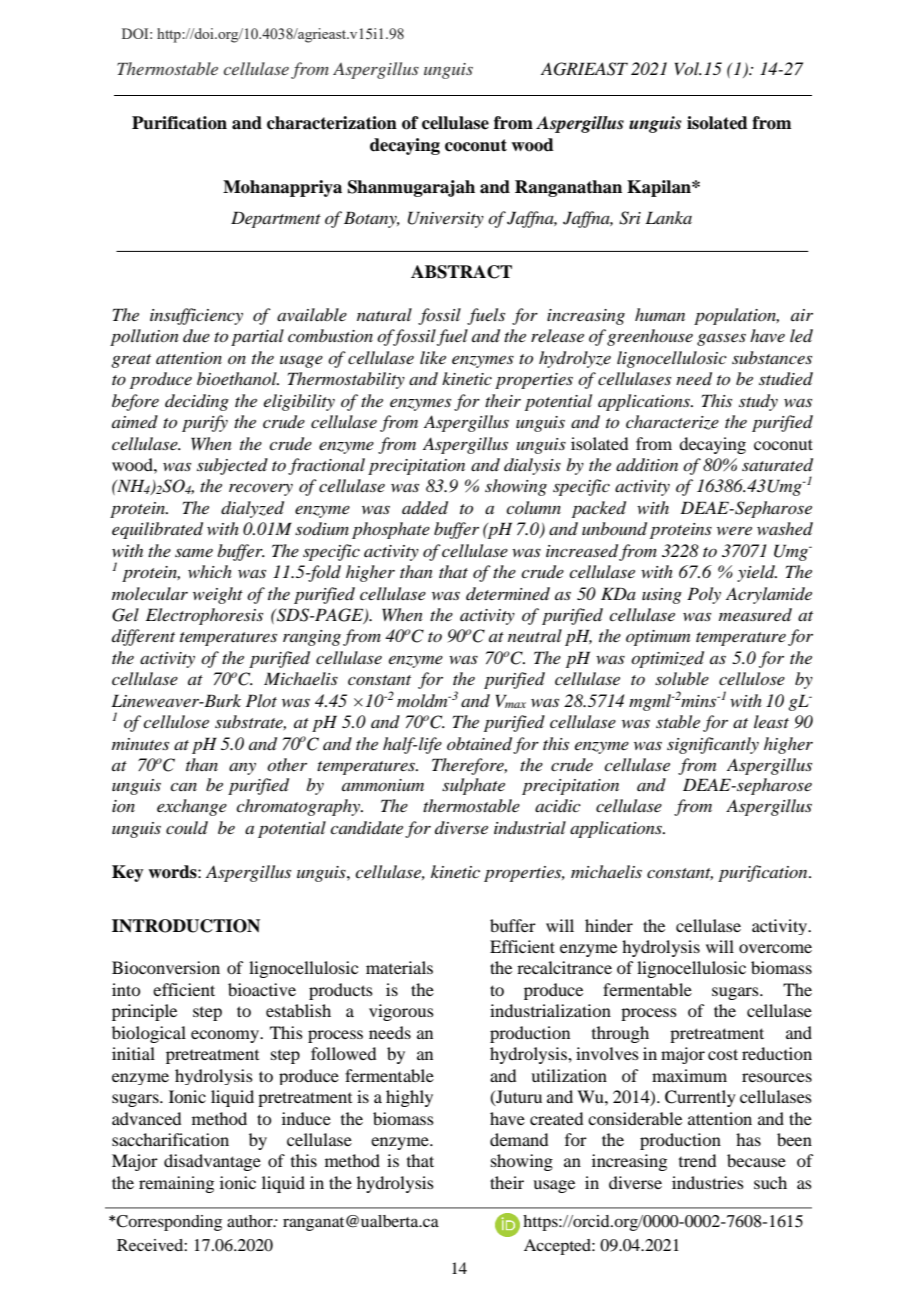 The image size is (924, 1307). What do you see at coordinates (232, 466) in the screenshot?
I see `subjected` at bounding box center [232, 466].
